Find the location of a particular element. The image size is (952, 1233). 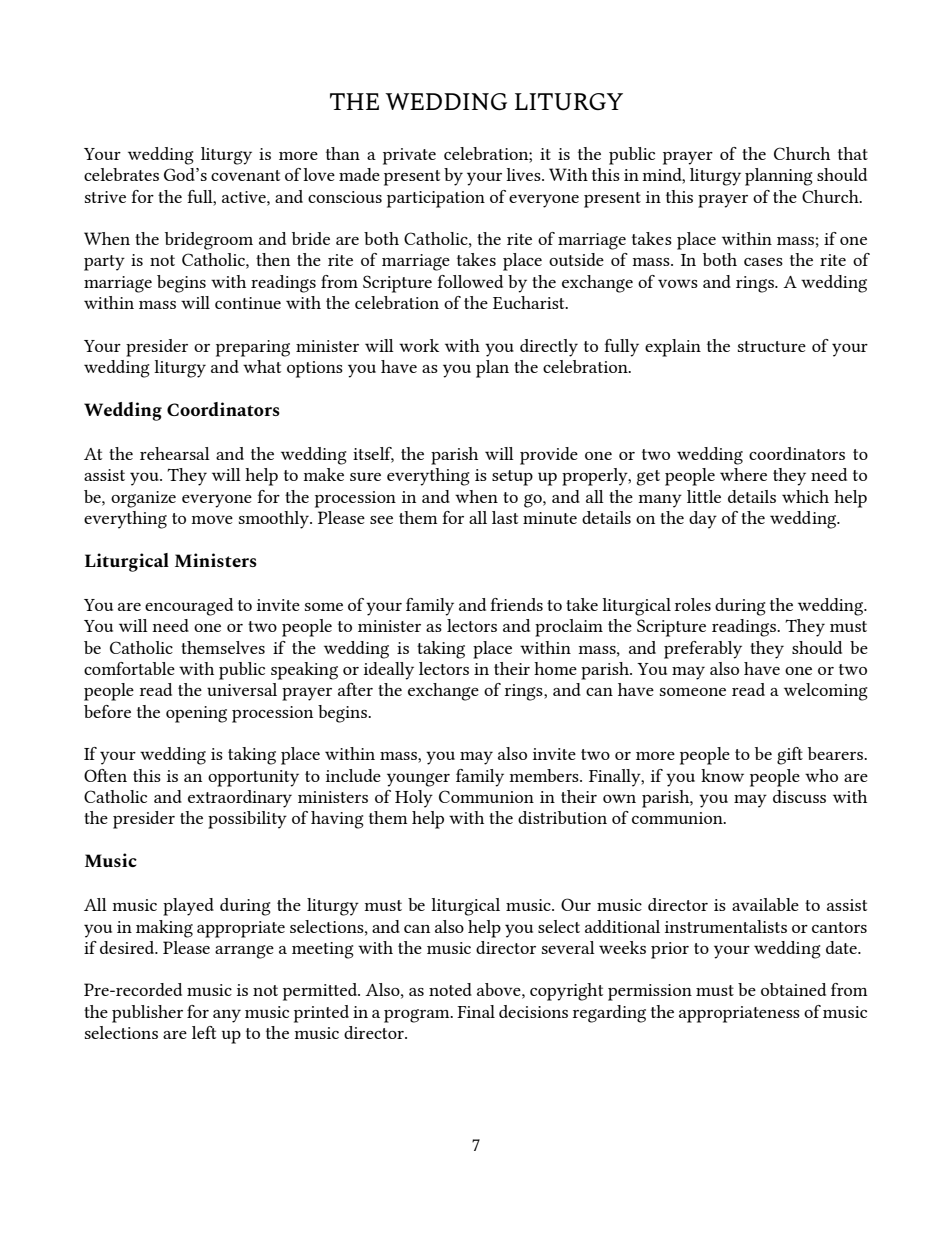

covenant is located at coordinates (245, 175).
